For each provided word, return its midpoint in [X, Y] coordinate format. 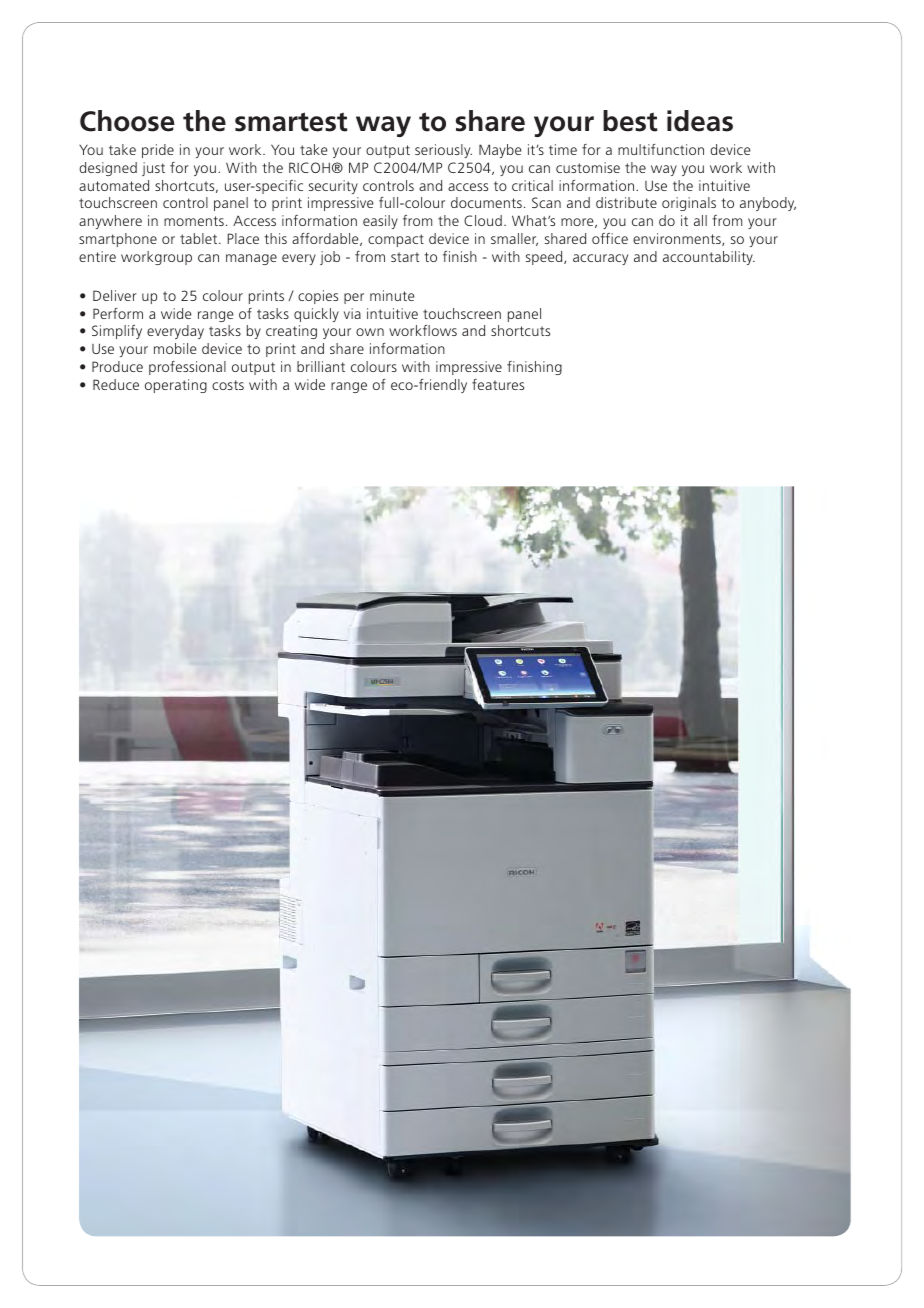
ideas [700, 121]
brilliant [321, 366]
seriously [443, 151]
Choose [127, 121]
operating [176, 386]
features [498, 384]
